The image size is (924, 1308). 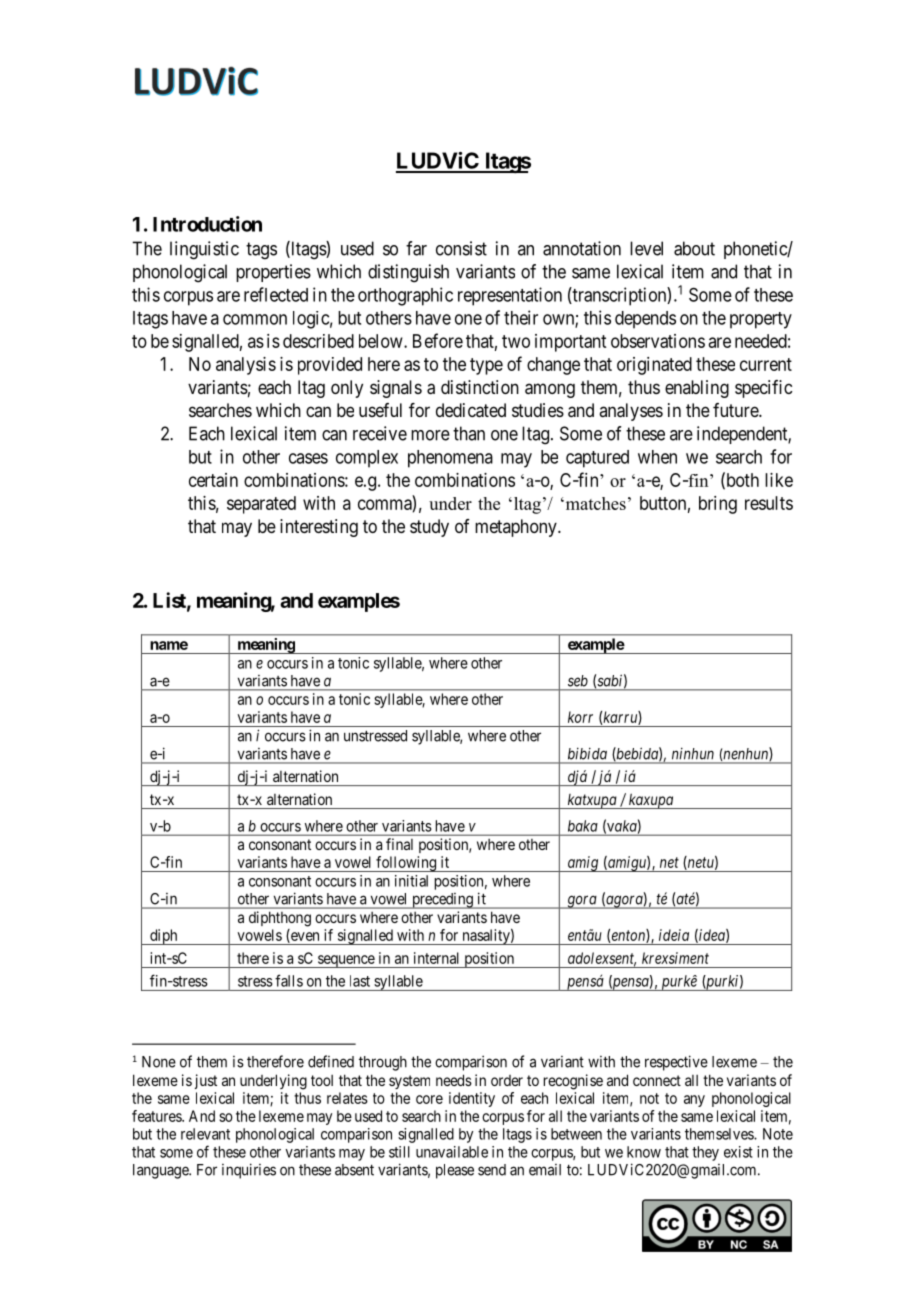 What do you see at coordinates (694, 248) in the image?
I see `about` at bounding box center [694, 248].
